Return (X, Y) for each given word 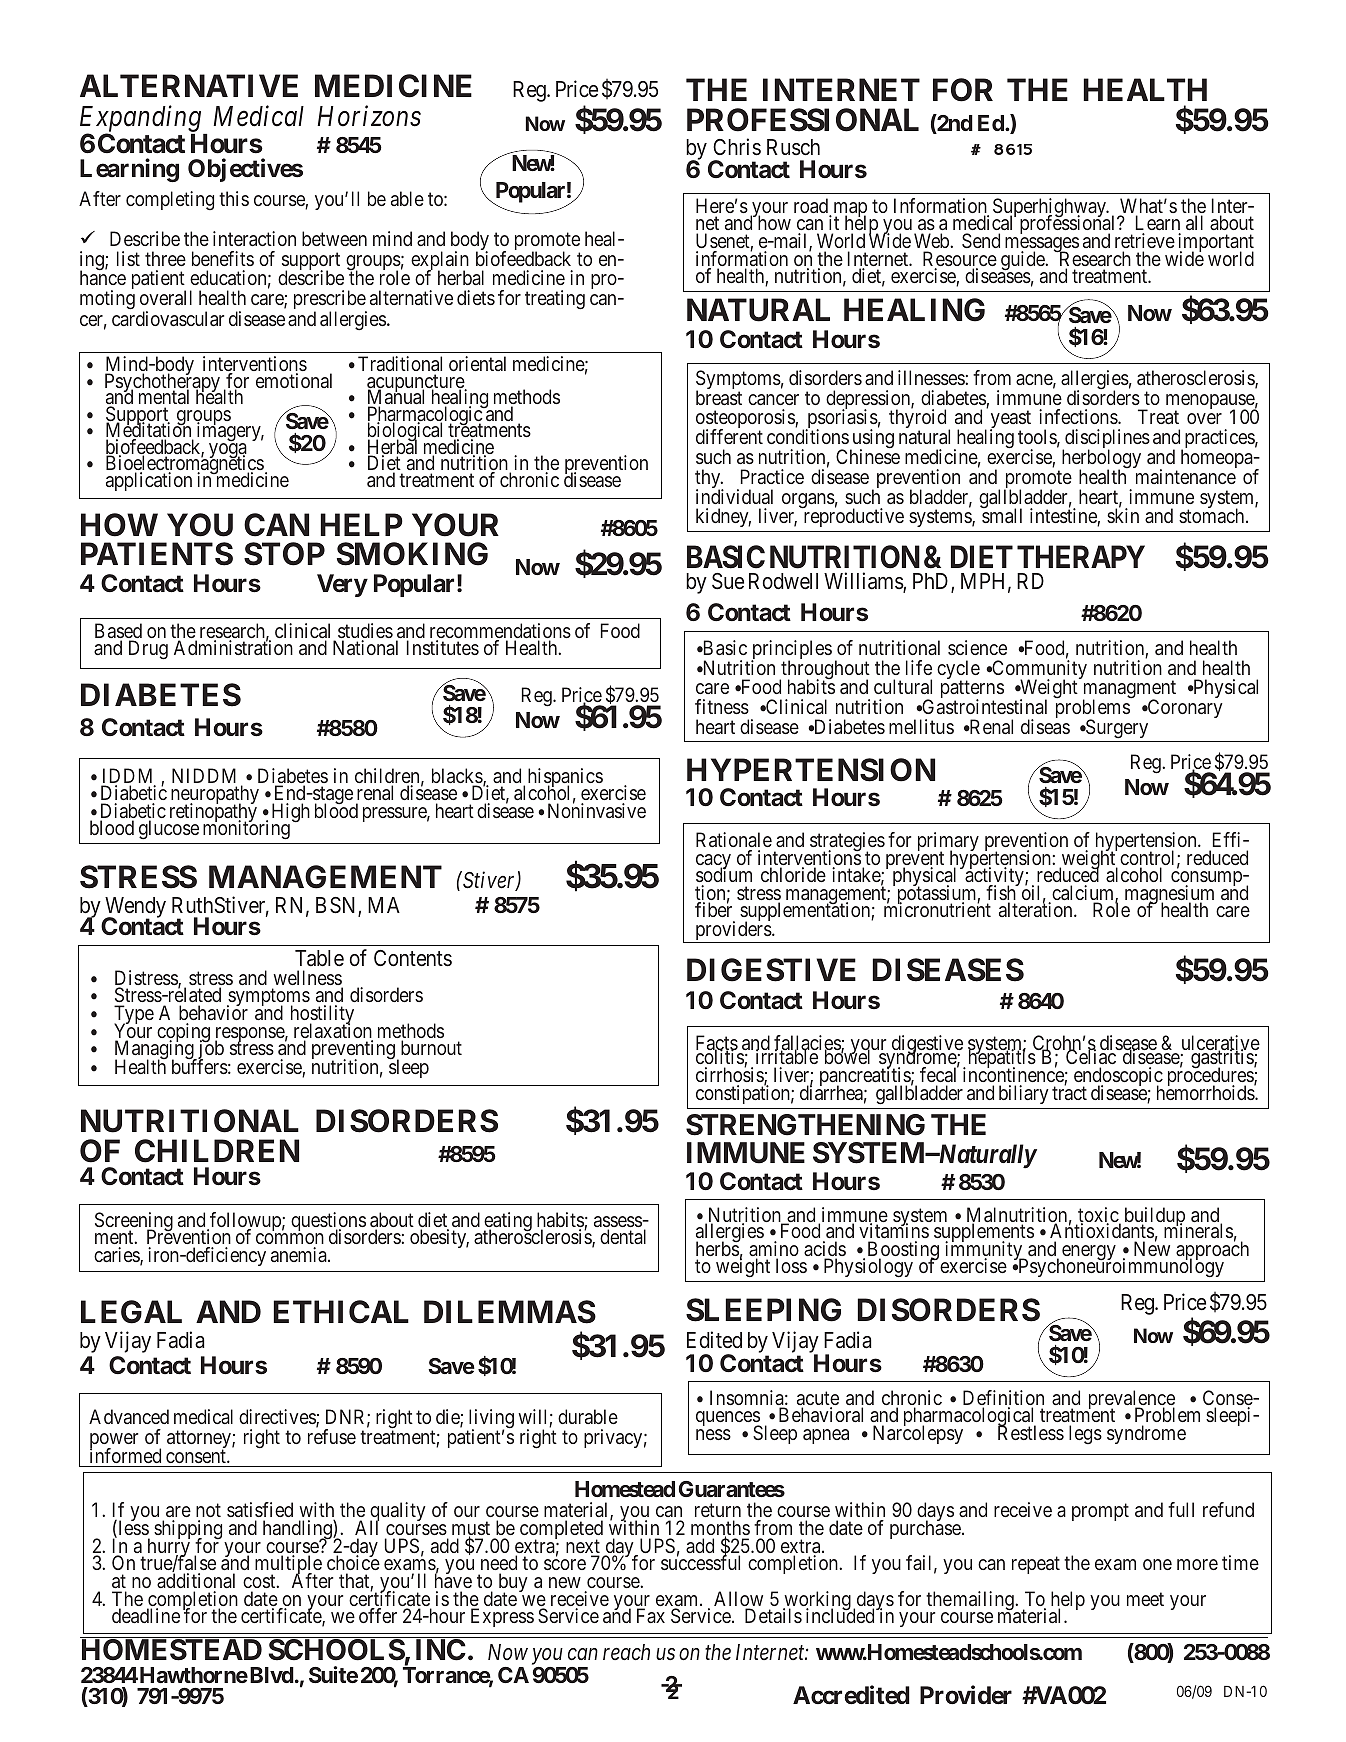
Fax (651, 1615)
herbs (718, 1248)
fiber (713, 909)
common (290, 1238)
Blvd (270, 1675)
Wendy (134, 909)
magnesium (1169, 896)
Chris (737, 147)
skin (1123, 515)
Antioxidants (1102, 1230)
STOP (284, 554)
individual (734, 496)
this (234, 198)
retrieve (1145, 240)
